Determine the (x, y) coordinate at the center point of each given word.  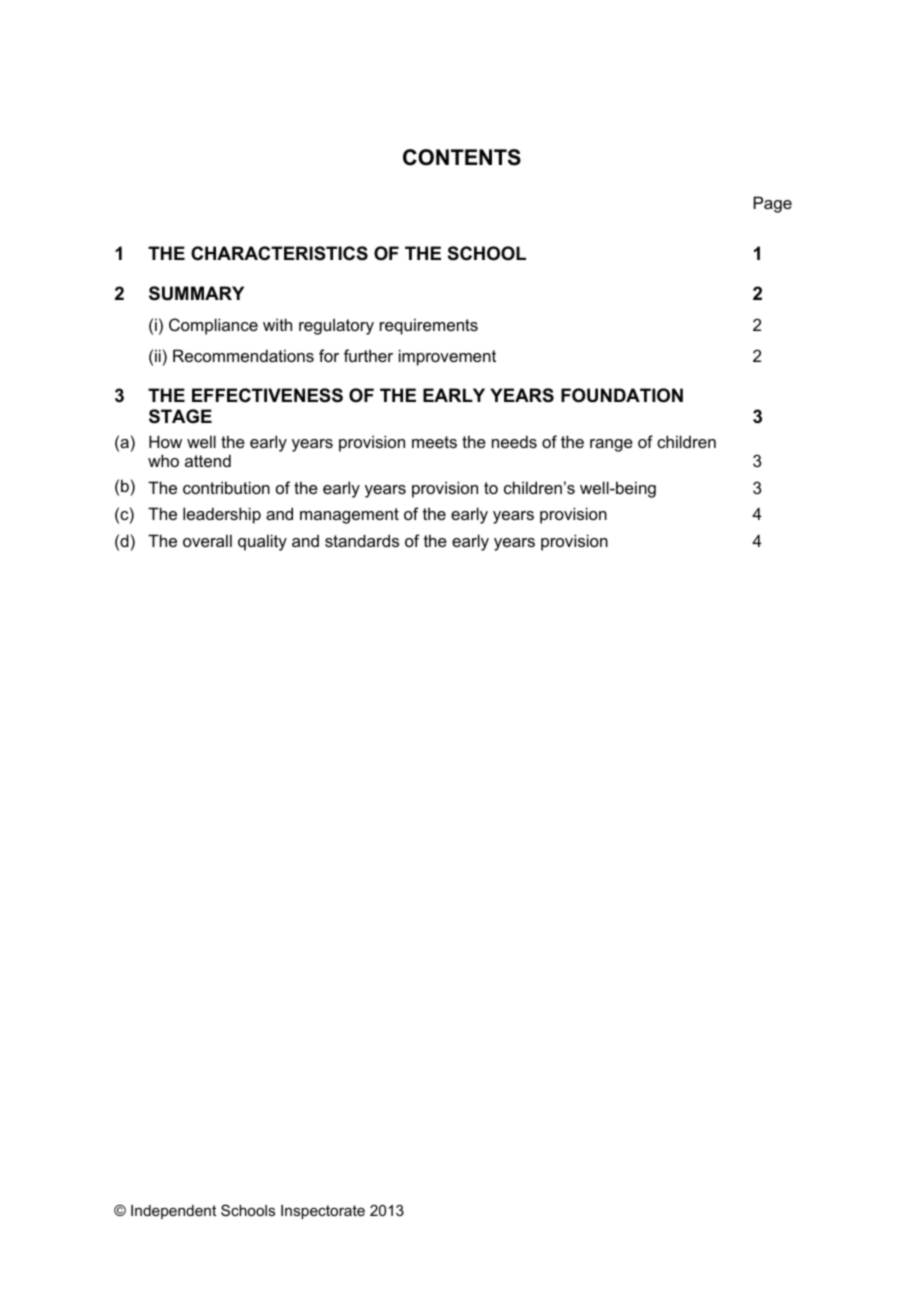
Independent (173, 1212)
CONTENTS (462, 157)
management (349, 516)
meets (434, 442)
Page (773, 204)
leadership (222, 515)
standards (362, 540)
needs (514, 441)
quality (262, 542)
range (611, 445)
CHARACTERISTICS (279, 253)
